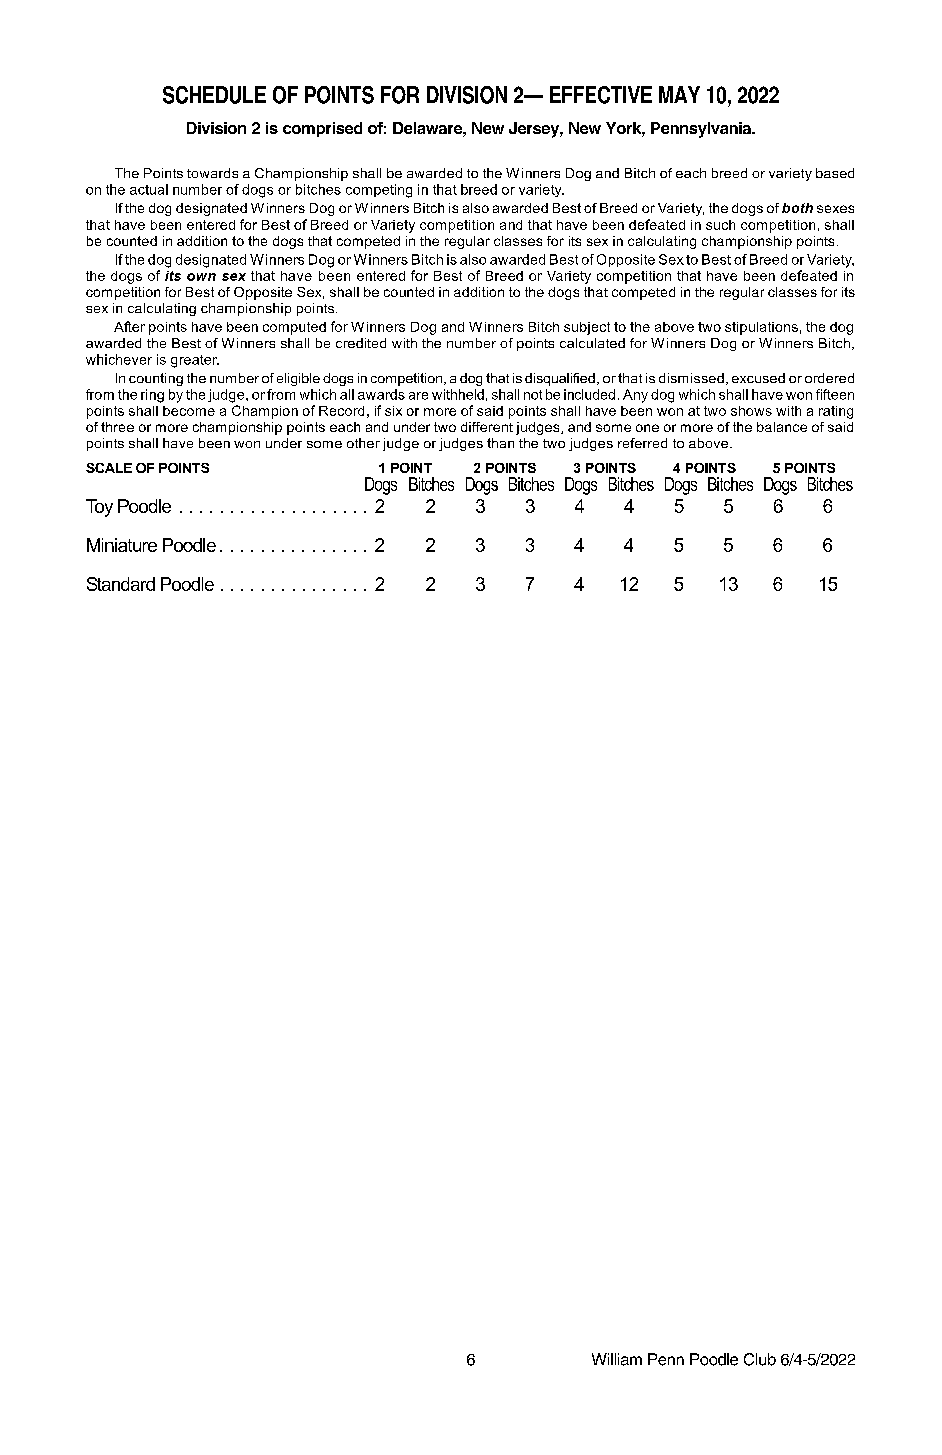 This screenshot has height=1455, width=942. I want to click on Club, so click(760, 1359).
